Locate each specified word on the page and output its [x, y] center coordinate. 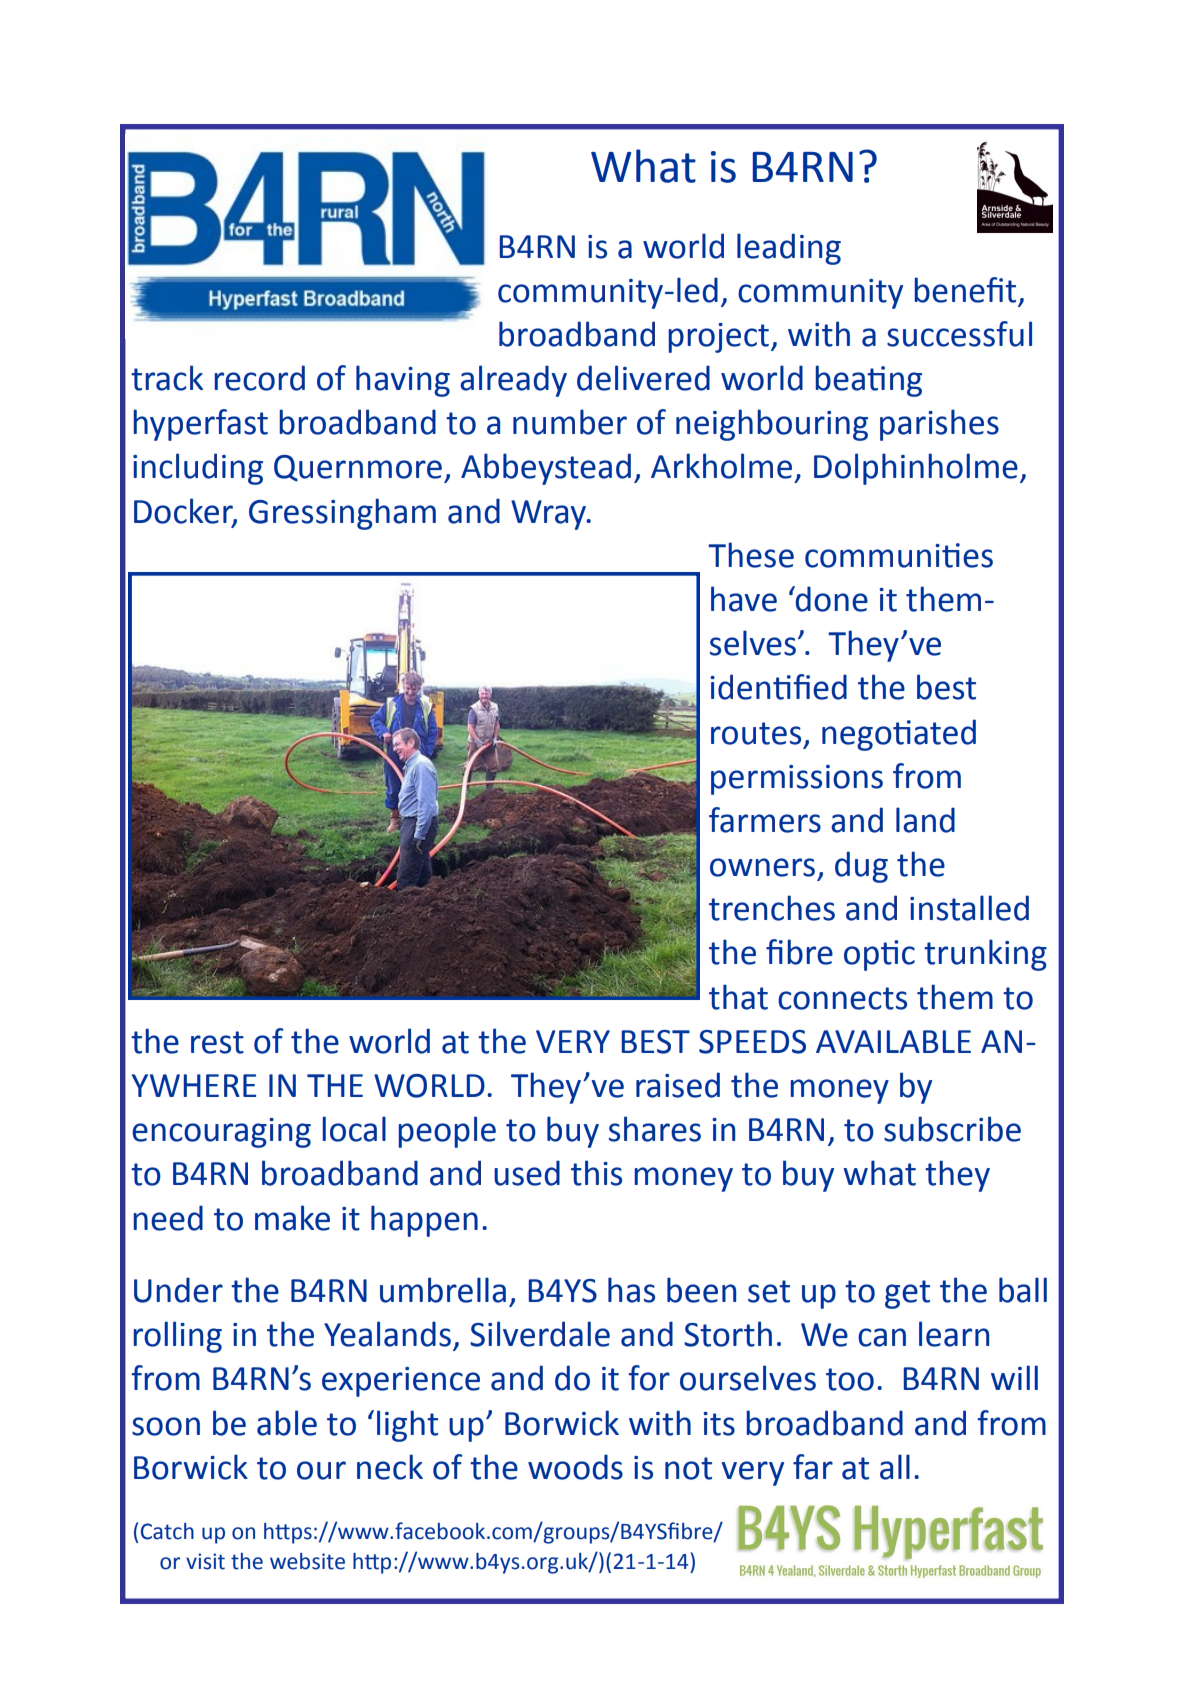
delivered [643, 378]
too [850, 1379]
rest [217, 1042]
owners [762, 867]
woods [575, 1467]
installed [969, 908]
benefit [965, 290]
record [259, 378]
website [307, 1561]
